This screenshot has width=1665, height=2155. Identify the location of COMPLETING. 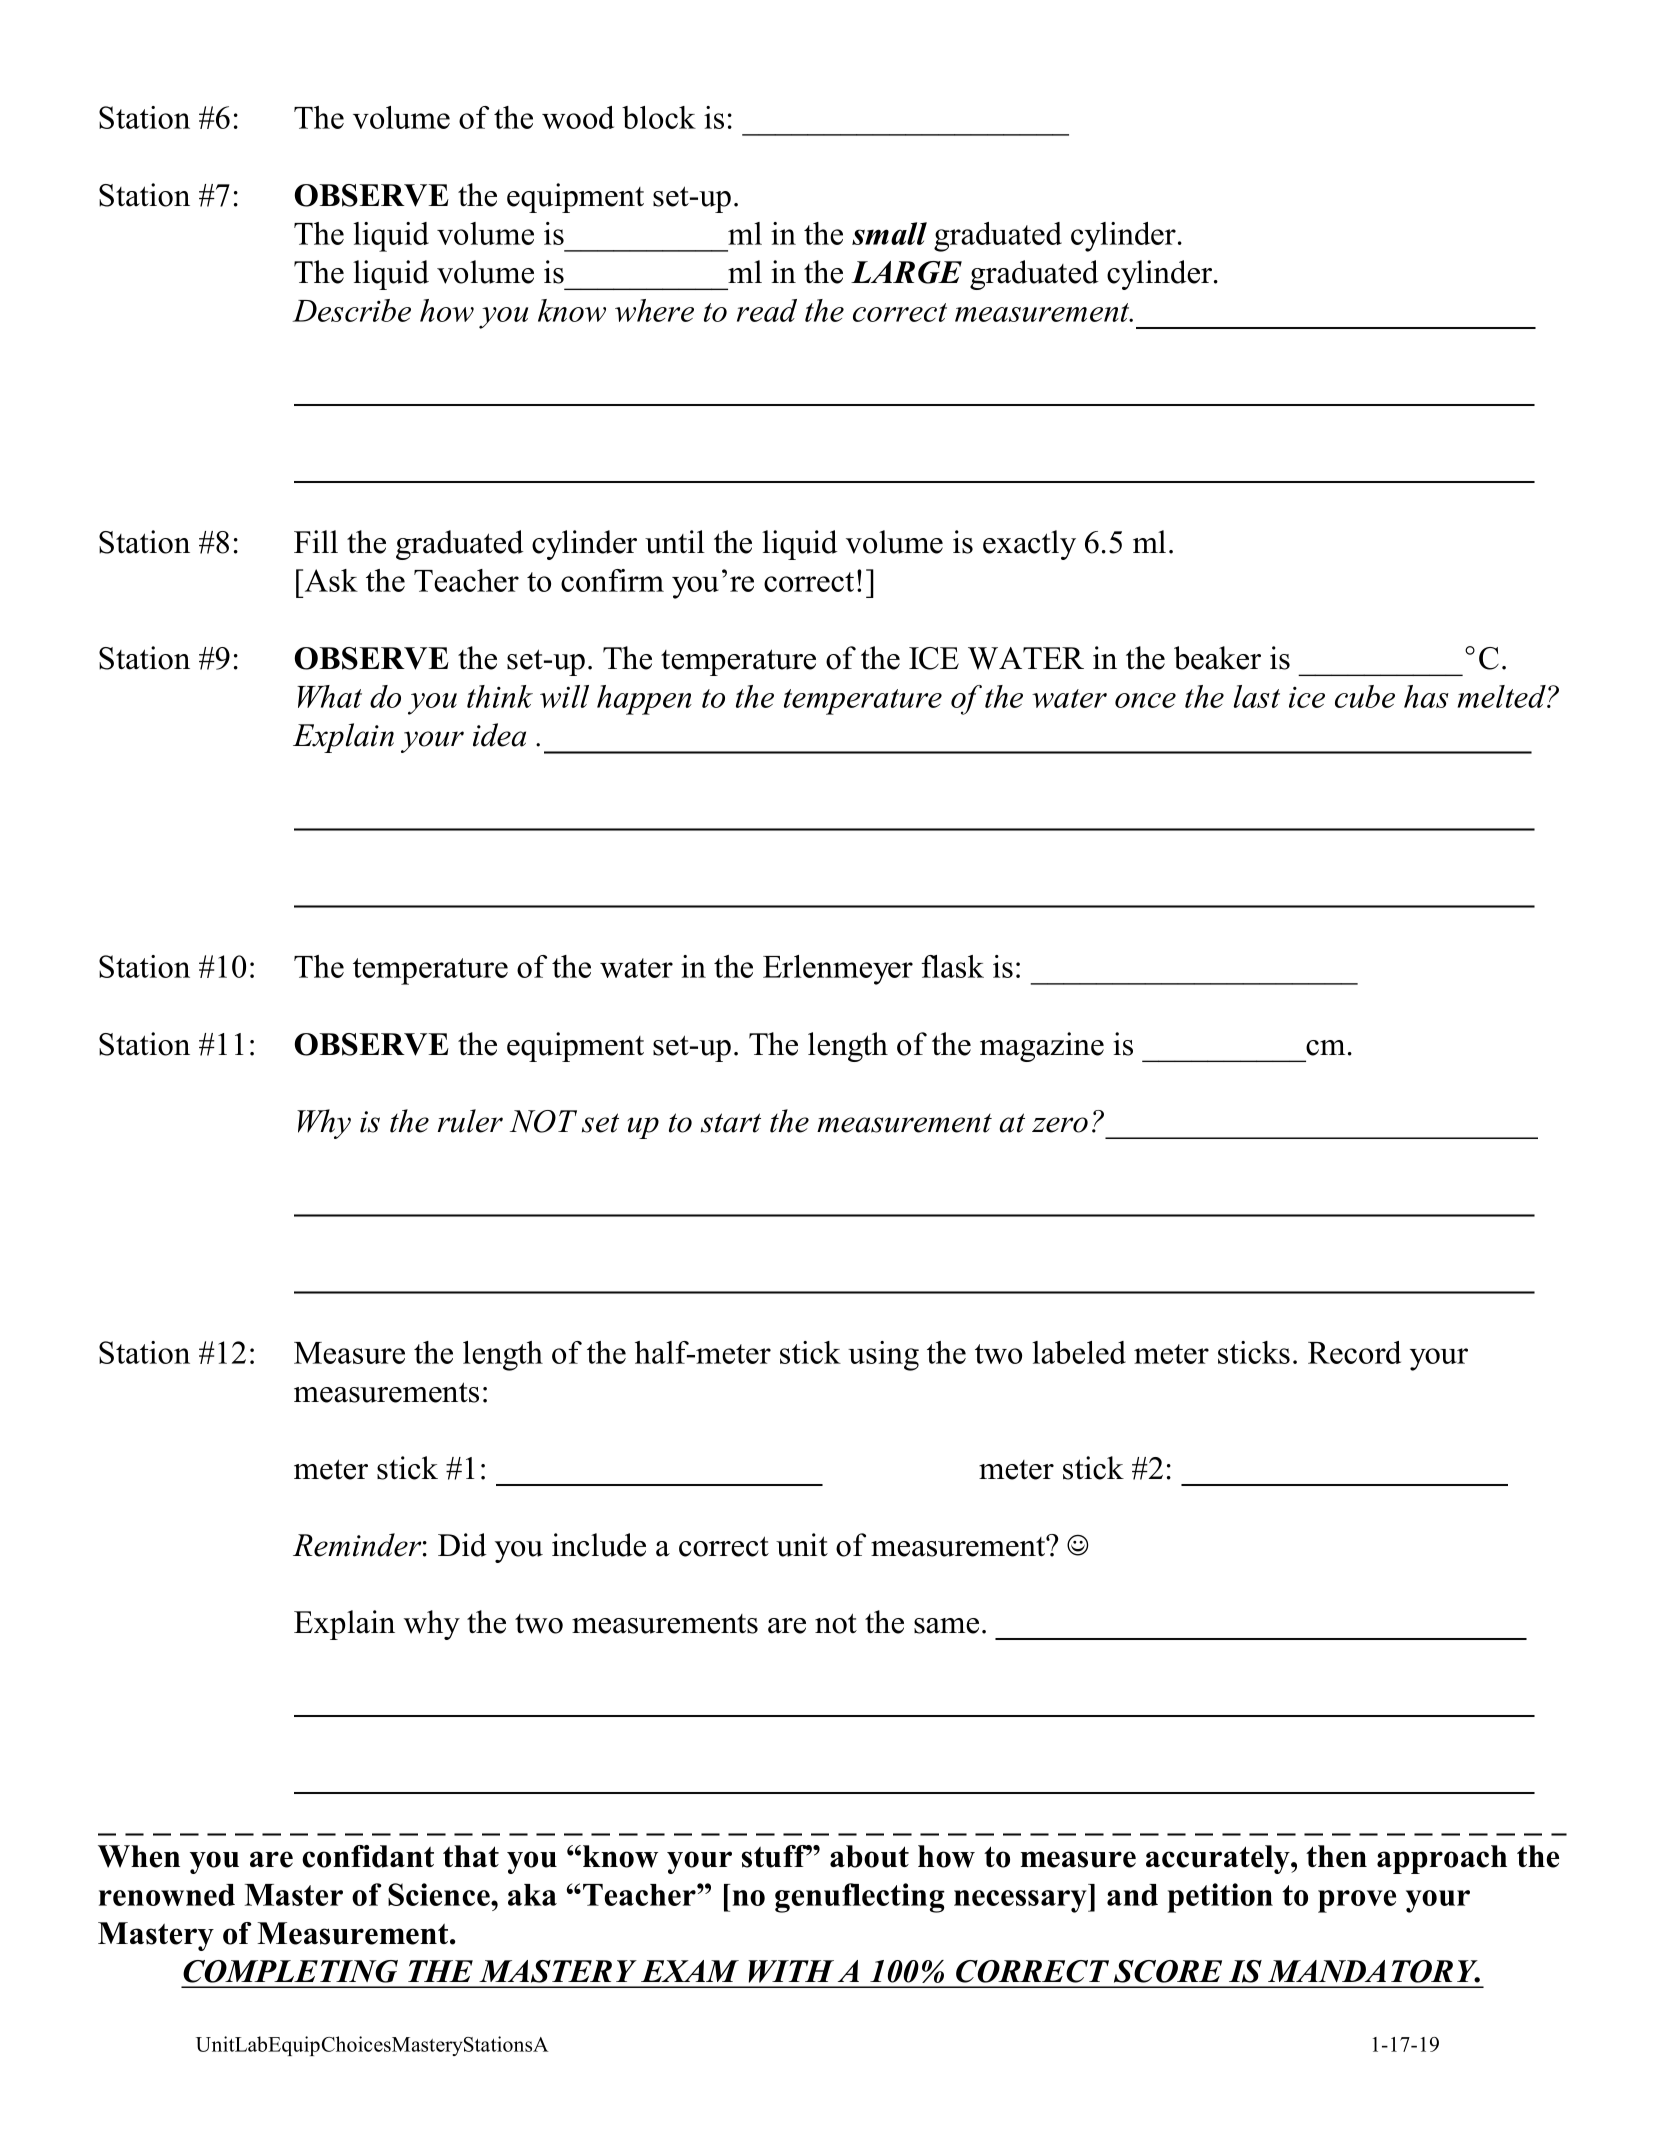
(290, 1971).
